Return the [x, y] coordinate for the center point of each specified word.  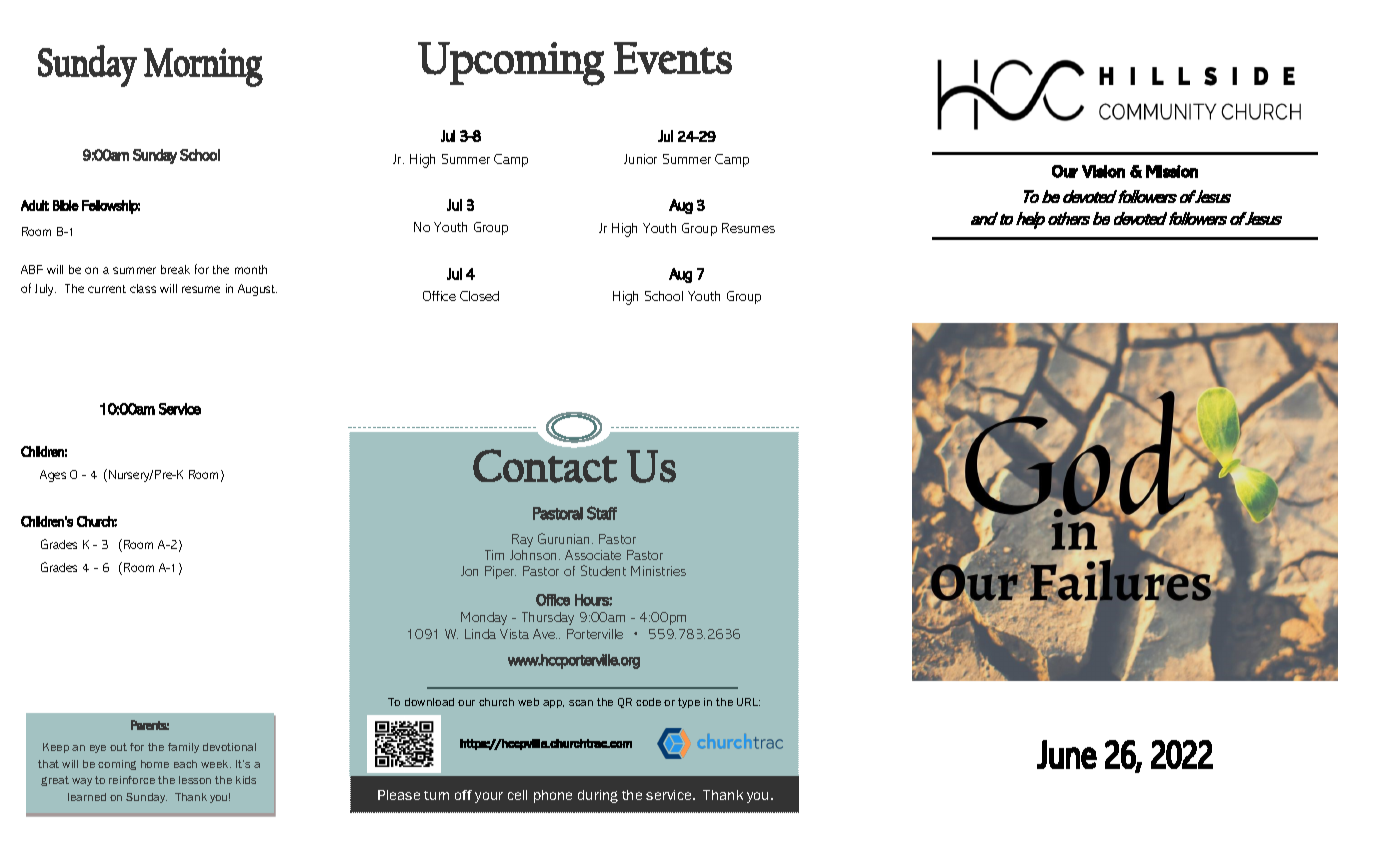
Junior [640, 159]
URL [748, 702]
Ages [53, 476]
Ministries [658, 571]
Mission [1172, 171]
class [143, 288]
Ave [545, 634]
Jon [469, 571]
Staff [602, 513]
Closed [479, 296]
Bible [66, 205]
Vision [1103, 171]
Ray [522, 542]
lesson [195, 780]
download [429, 702]
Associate [593, 555]
